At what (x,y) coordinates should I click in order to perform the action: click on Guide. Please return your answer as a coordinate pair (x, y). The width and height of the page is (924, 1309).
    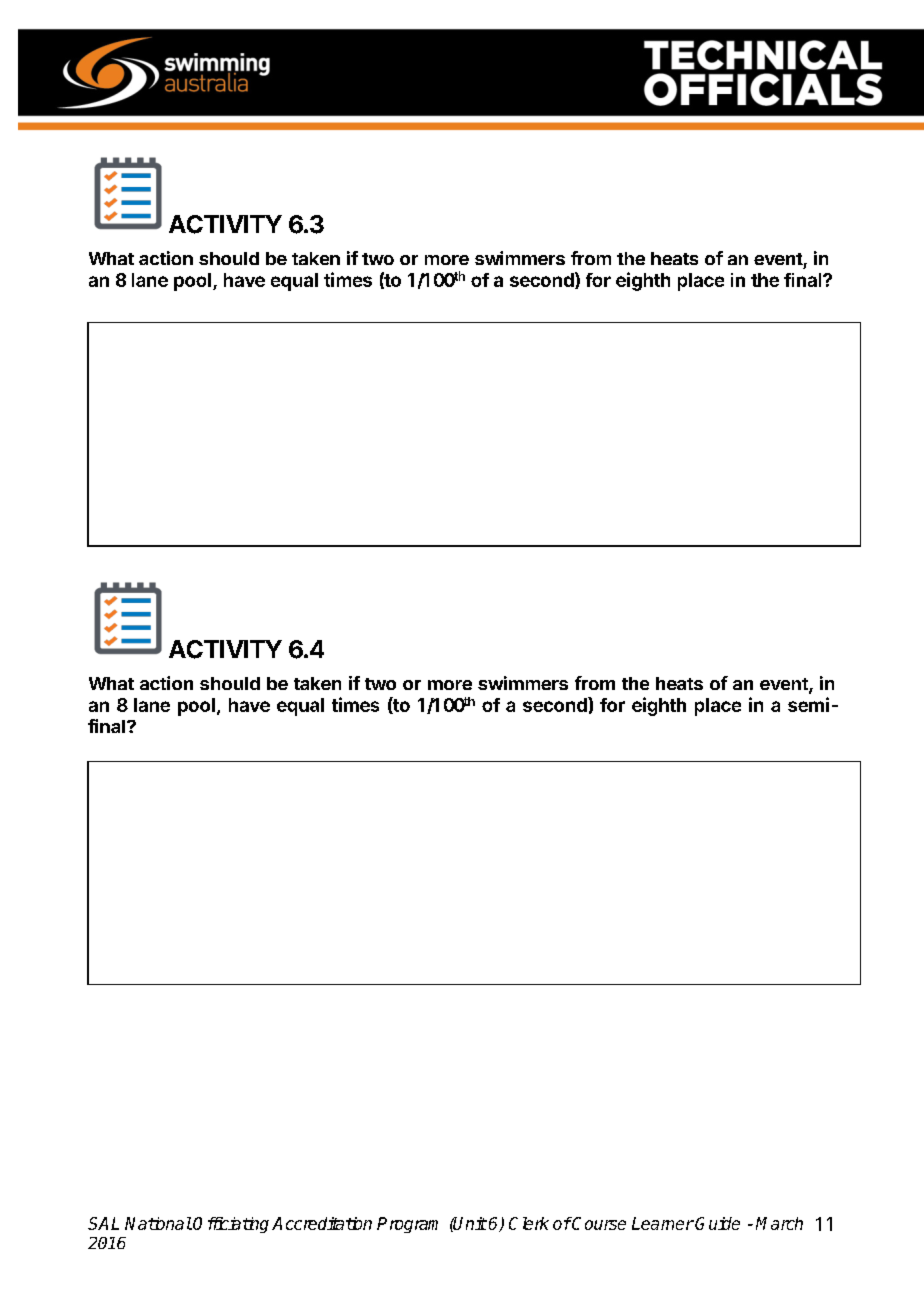
    Looking at the image, I should click on (717, 1223).
